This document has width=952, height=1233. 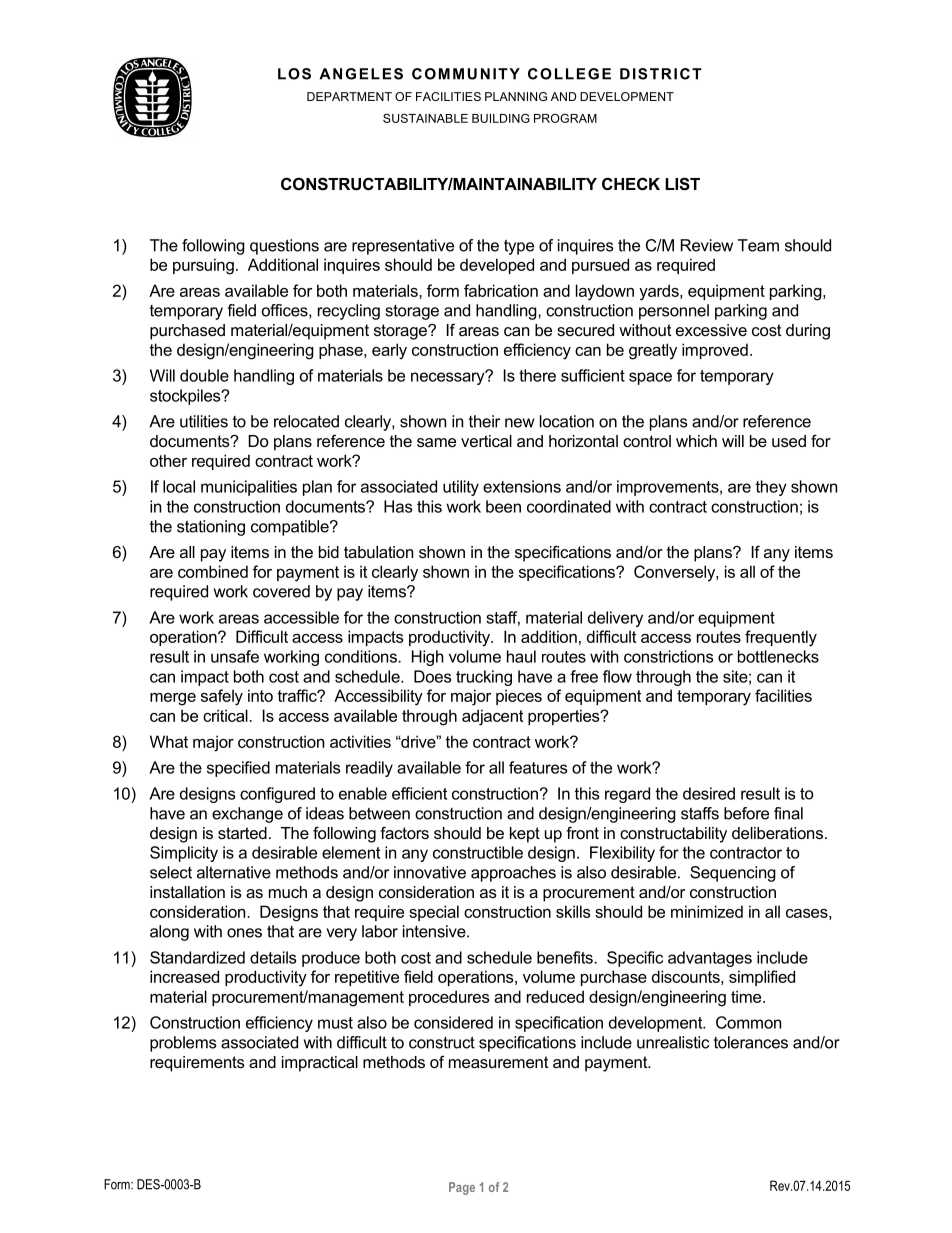 What do you see at coordinates (204, 375) in the document?
I see `double` at bounding box center [204, 375].
